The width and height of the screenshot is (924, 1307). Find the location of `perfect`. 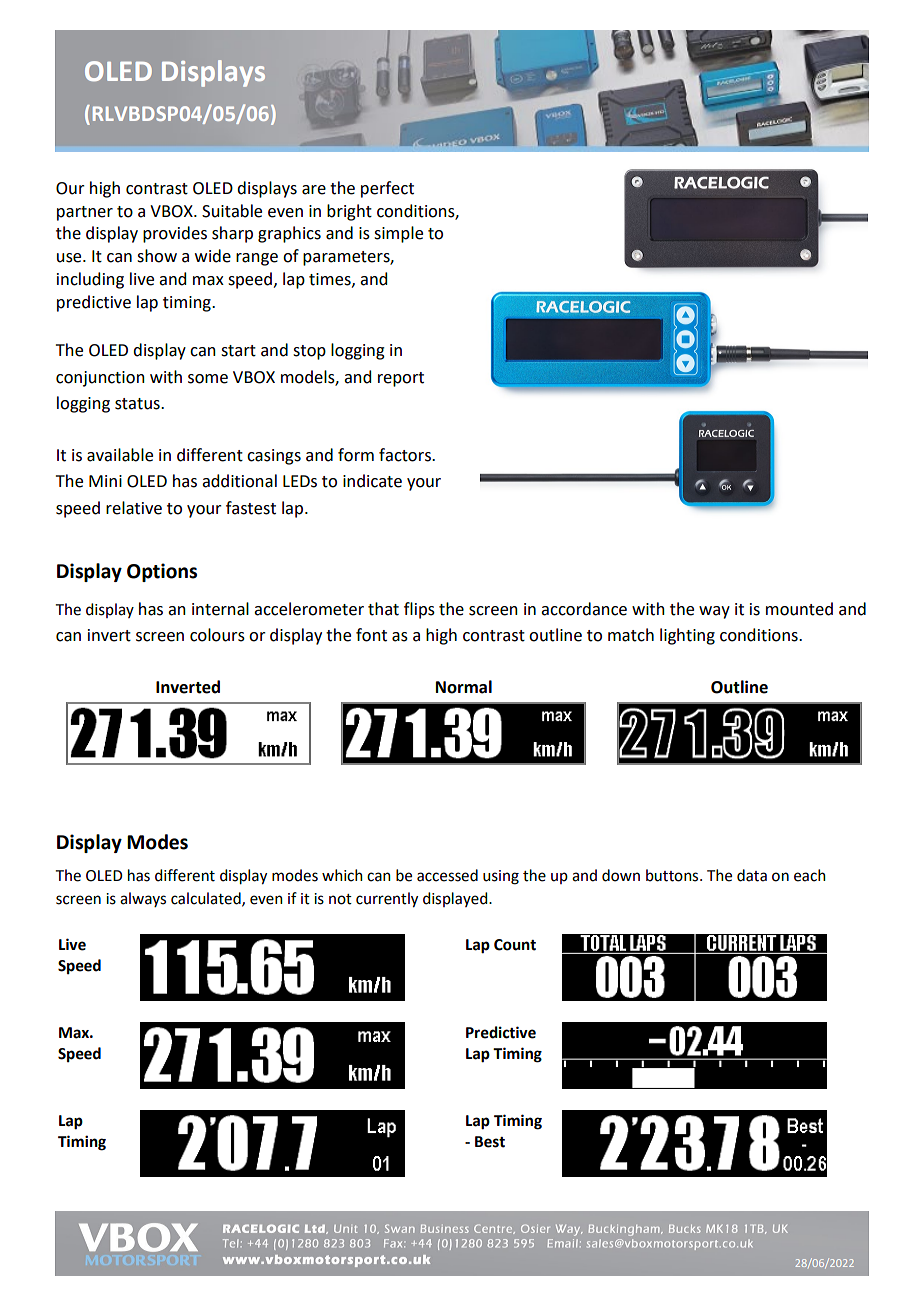

perfect is located at coordinates (387, 189).
